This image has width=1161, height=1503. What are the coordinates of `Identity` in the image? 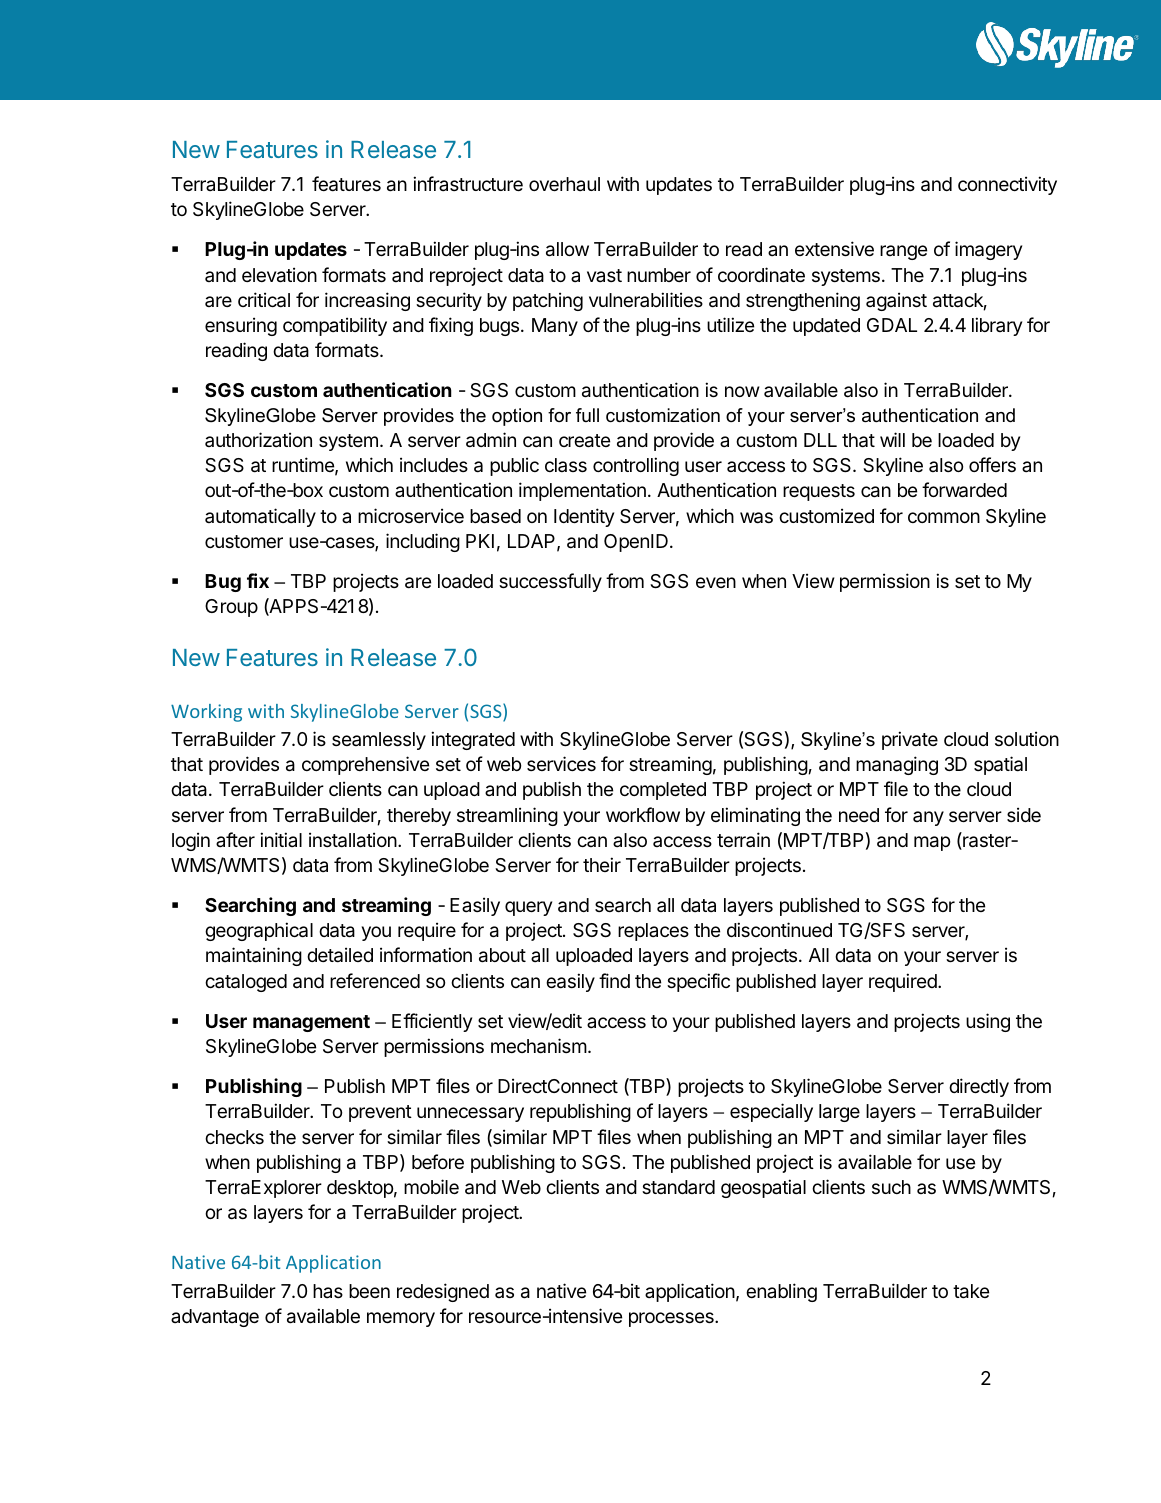 It's located at (584, 517).
